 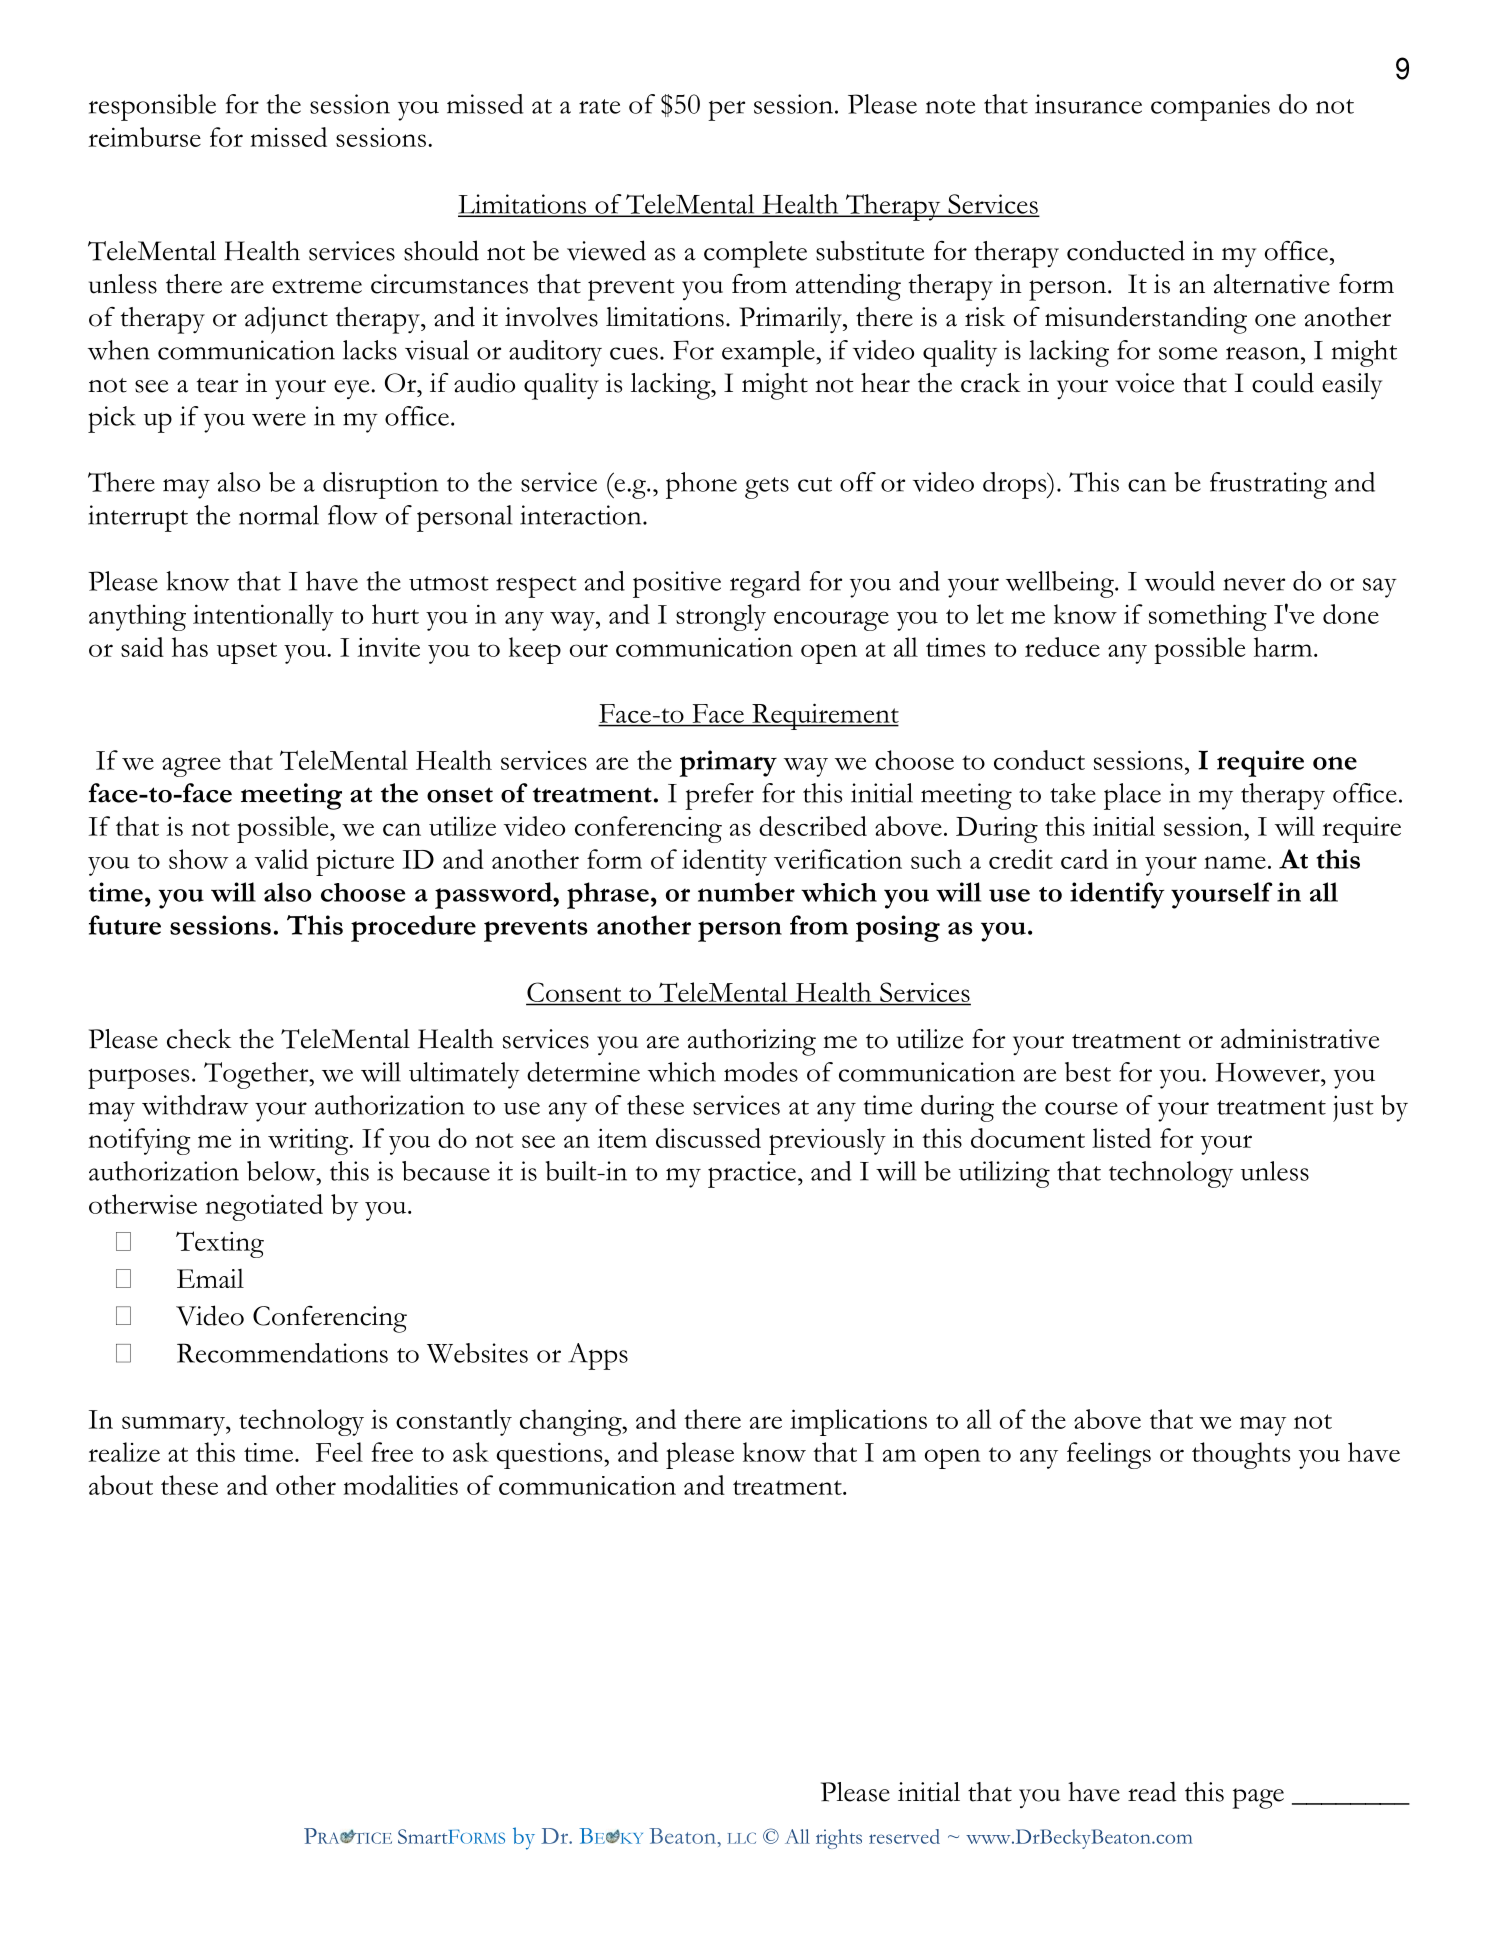 What do you see at coordinates (400, 1485) in the screenshot?
I see `modalities` at bounding box center [400, 1485].
